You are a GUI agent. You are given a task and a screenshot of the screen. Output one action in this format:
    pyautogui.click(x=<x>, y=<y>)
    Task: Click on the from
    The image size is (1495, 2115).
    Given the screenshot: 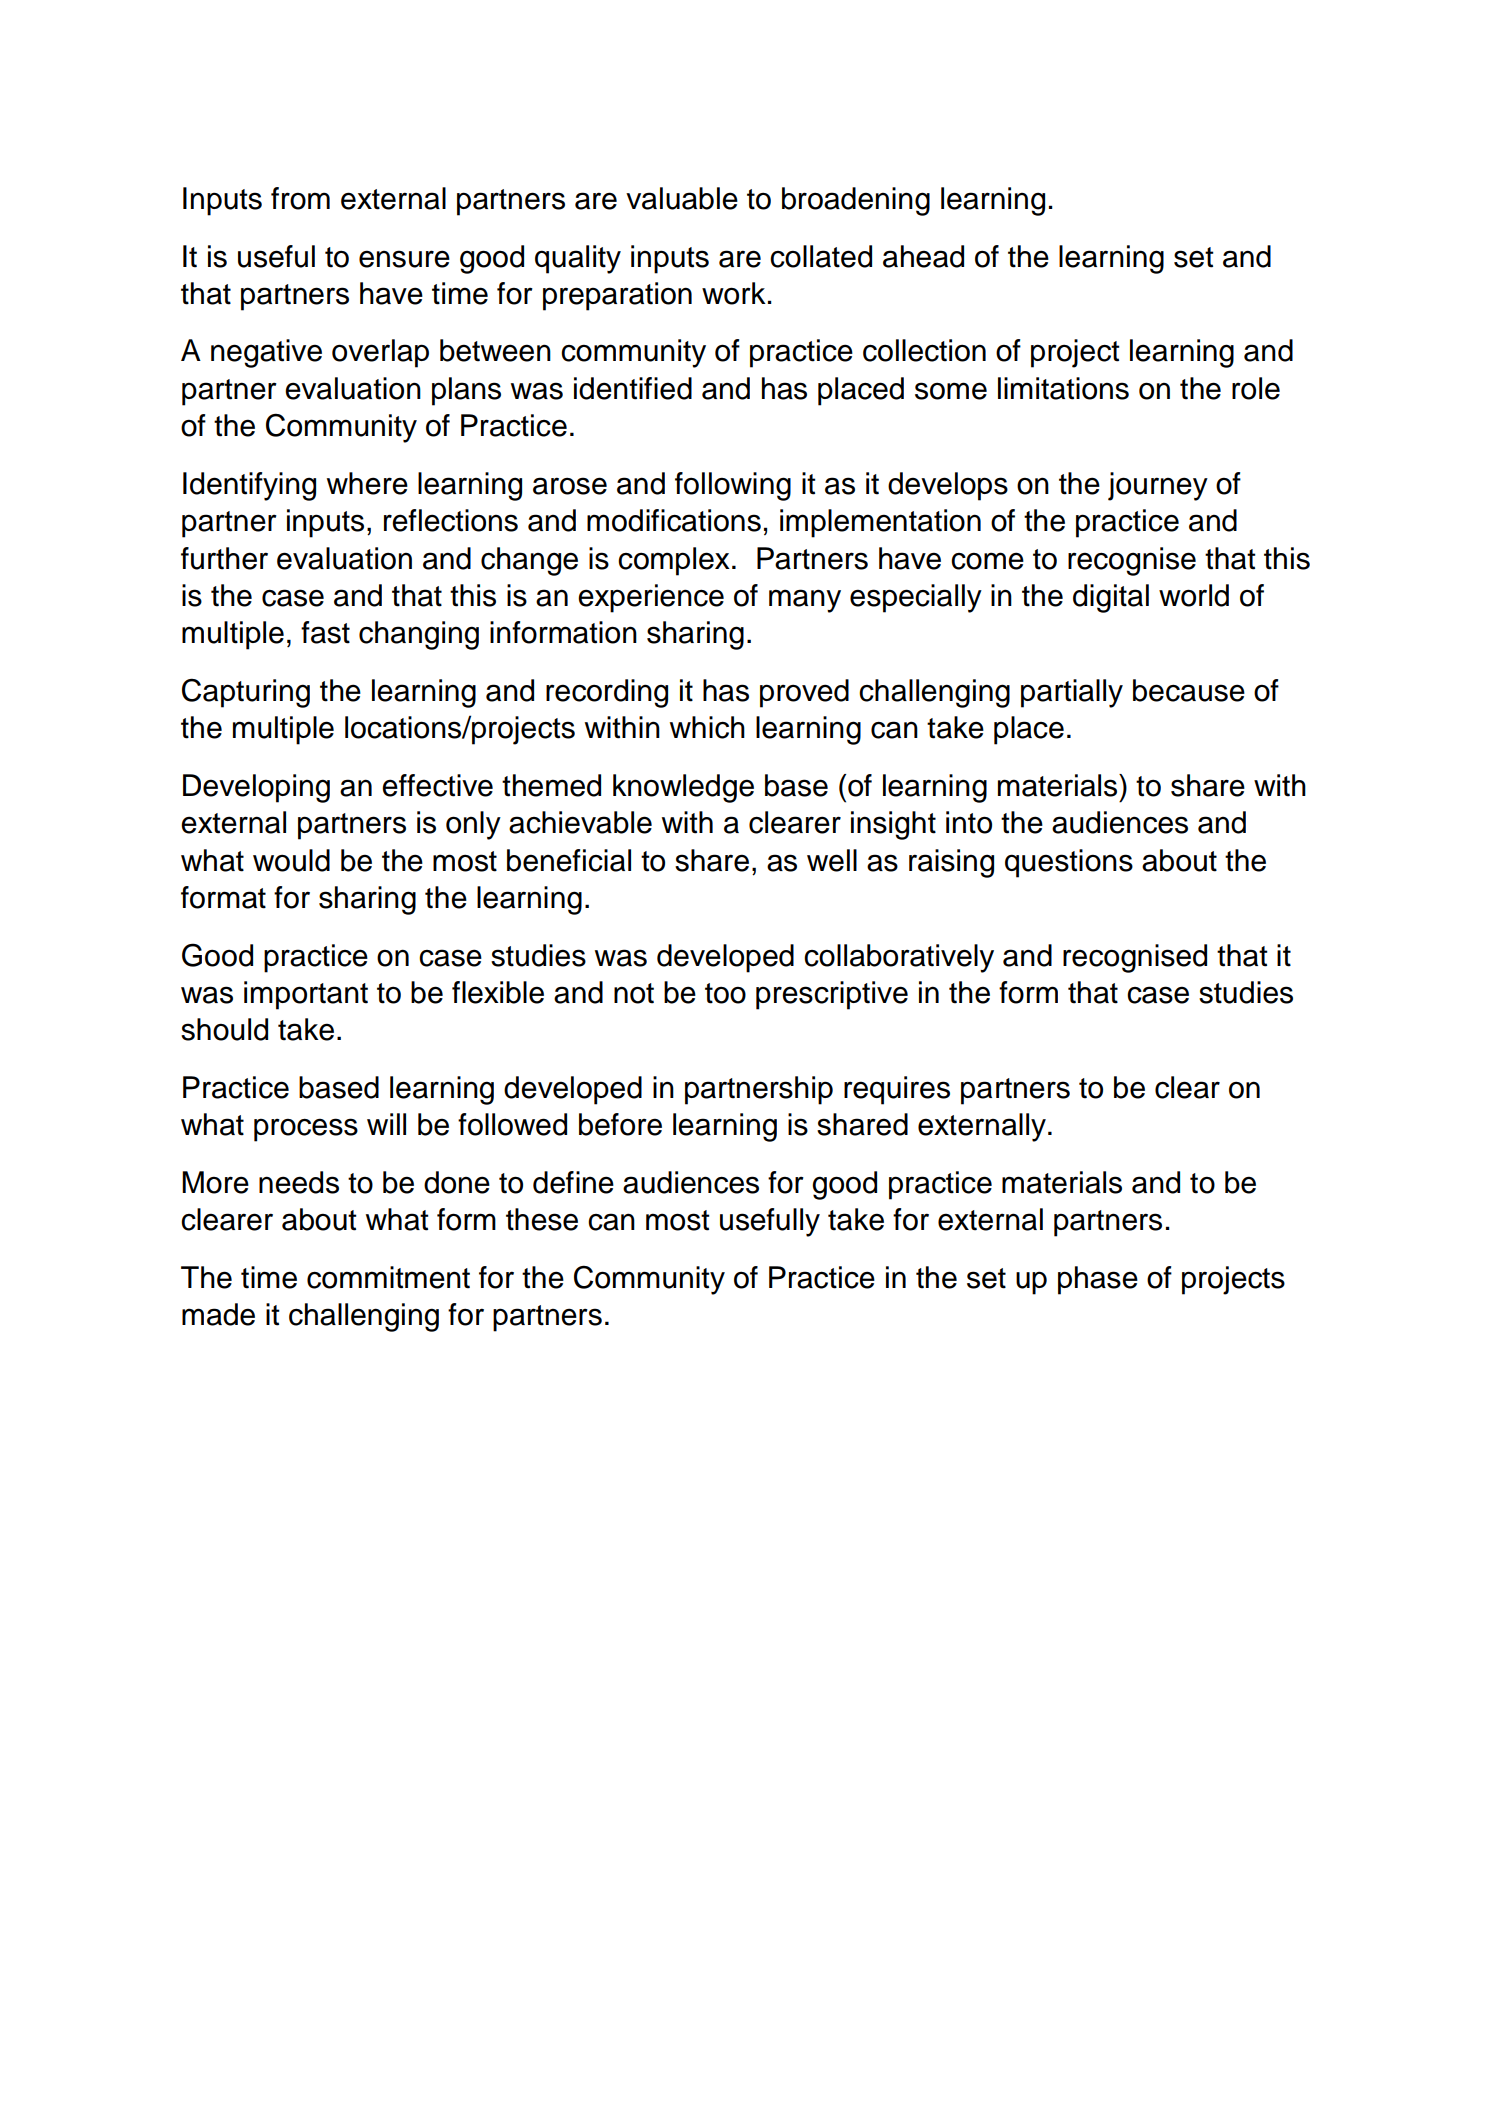 What is the action you would take?
    pyautogui.click(x=300, y=198)
